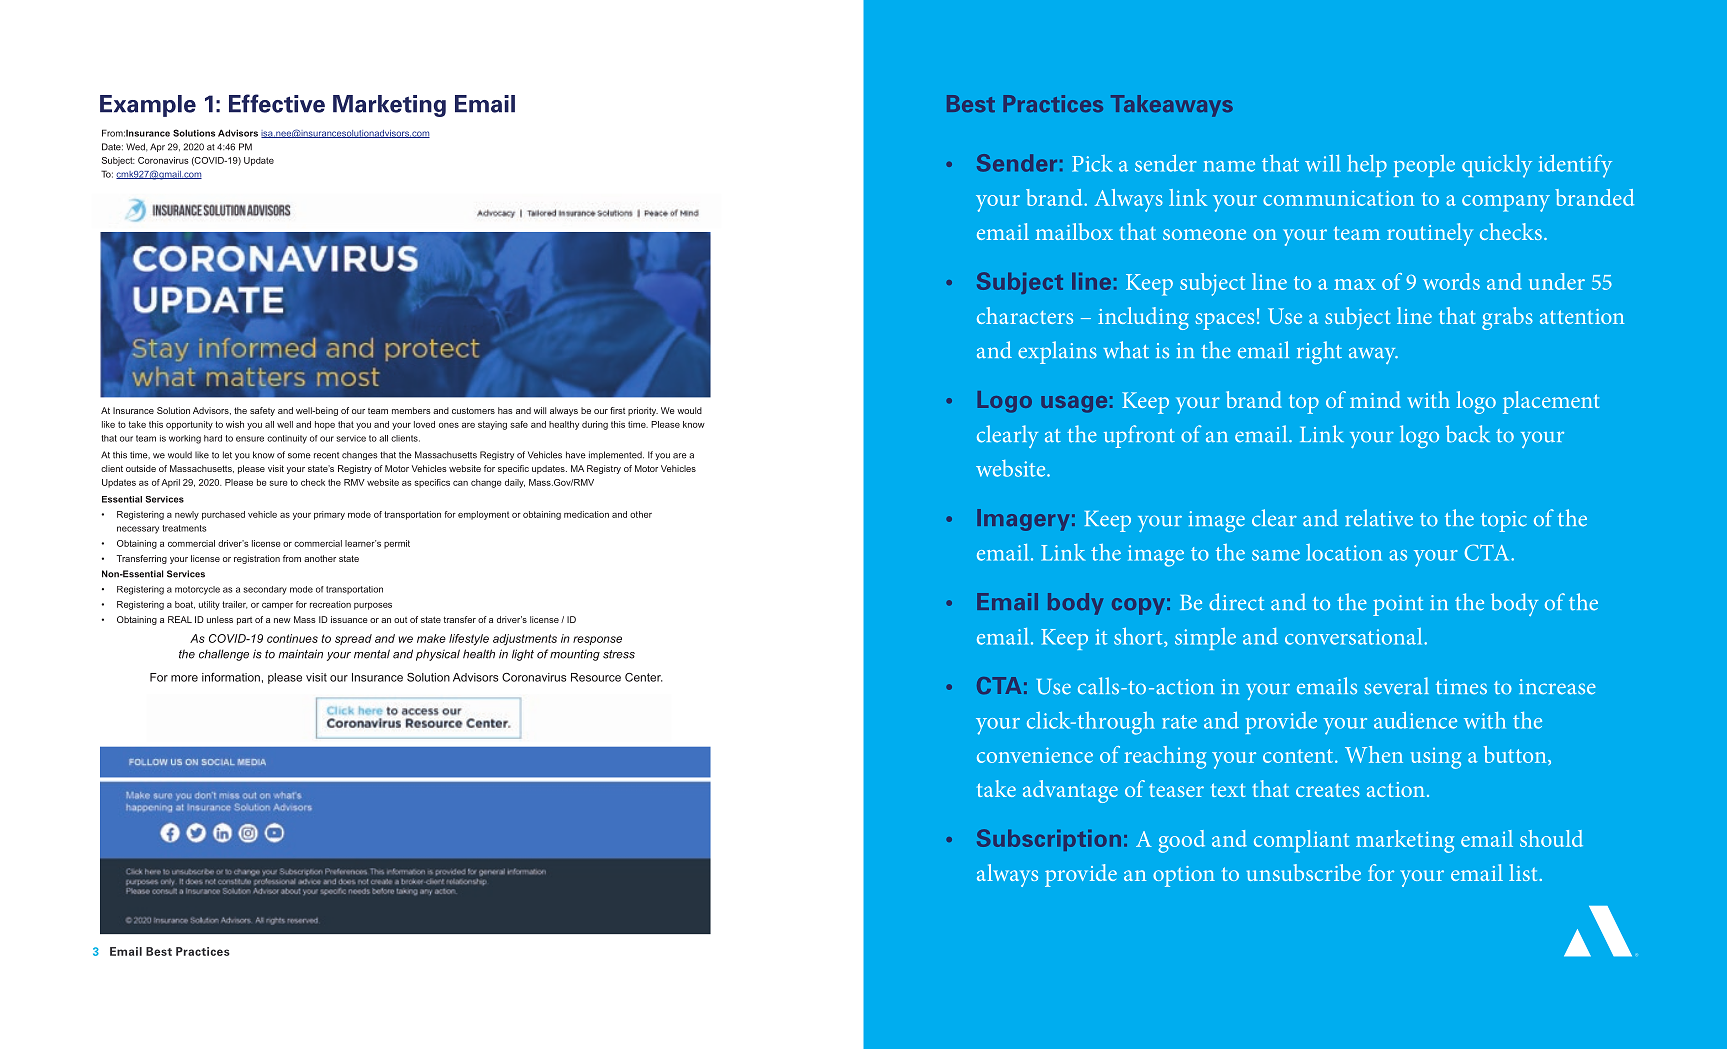 Image resolution: width=1727 pixels, height=1049 pixels. I want to click on members, so click(411, 410).
